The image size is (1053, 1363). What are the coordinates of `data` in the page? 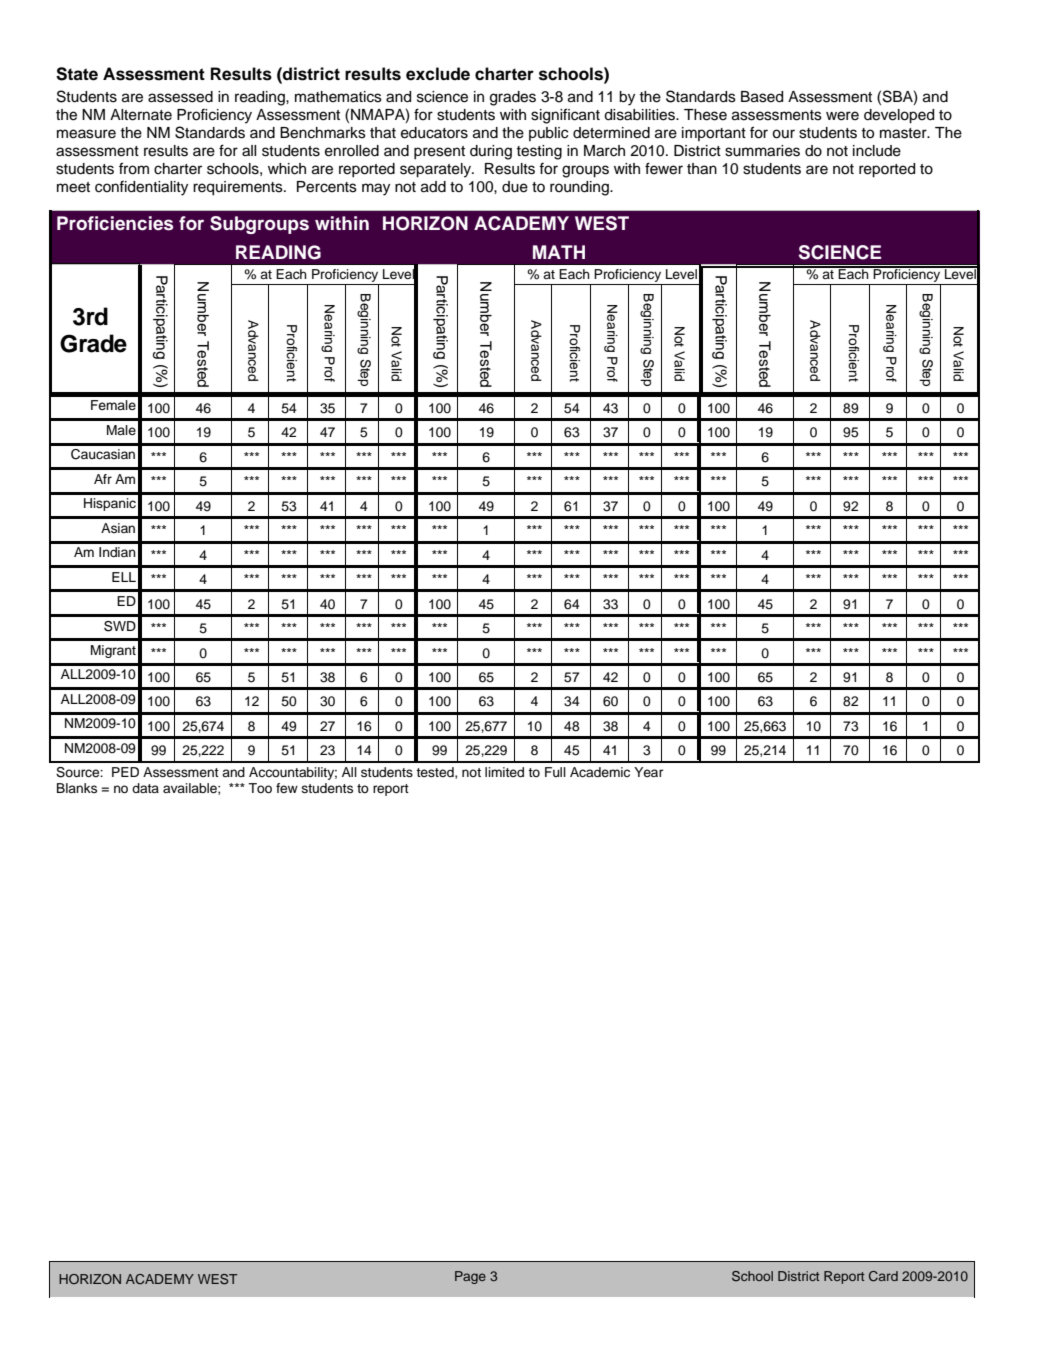 It's located at (145, 788).
